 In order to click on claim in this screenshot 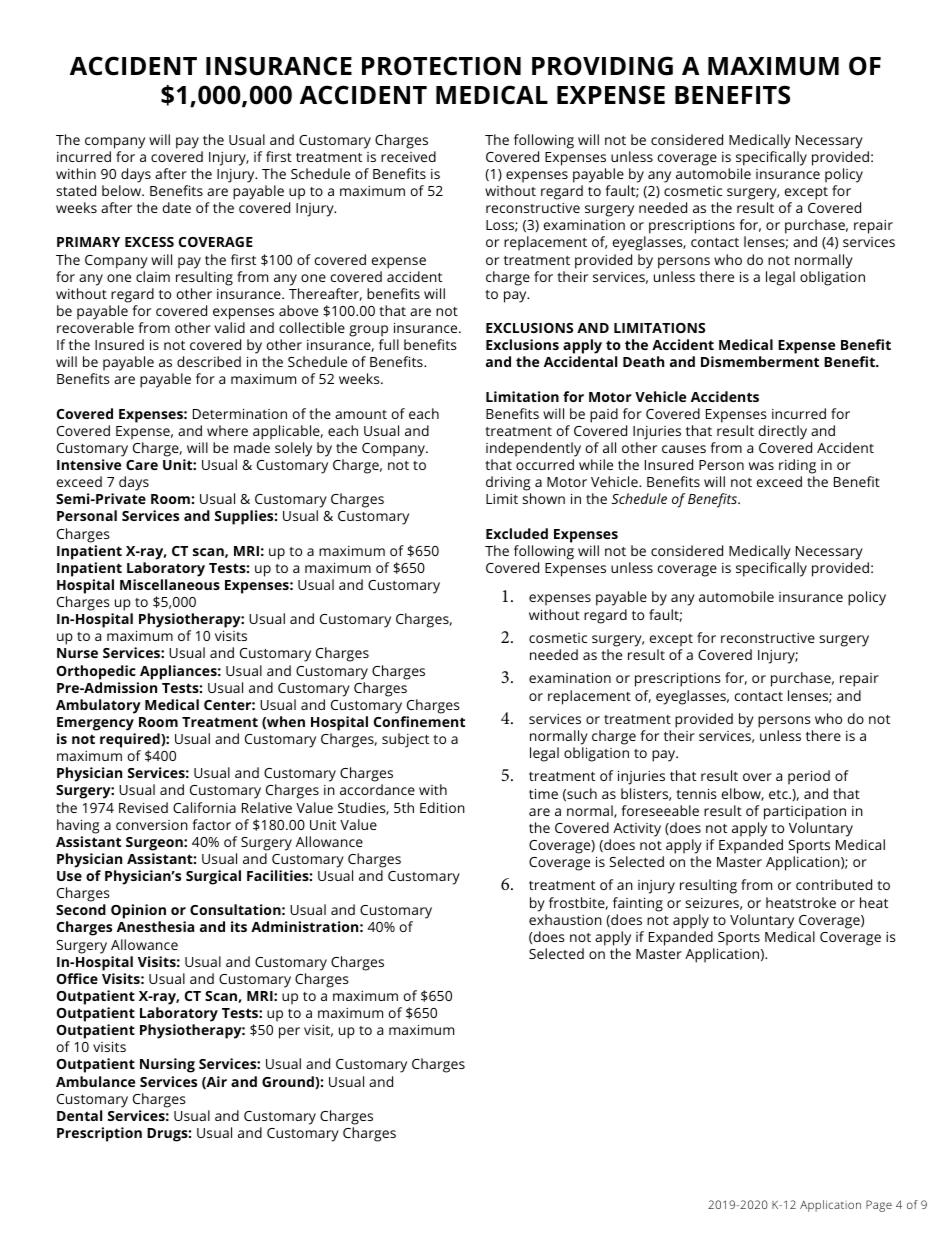, I will do `click(153, 276)`.
